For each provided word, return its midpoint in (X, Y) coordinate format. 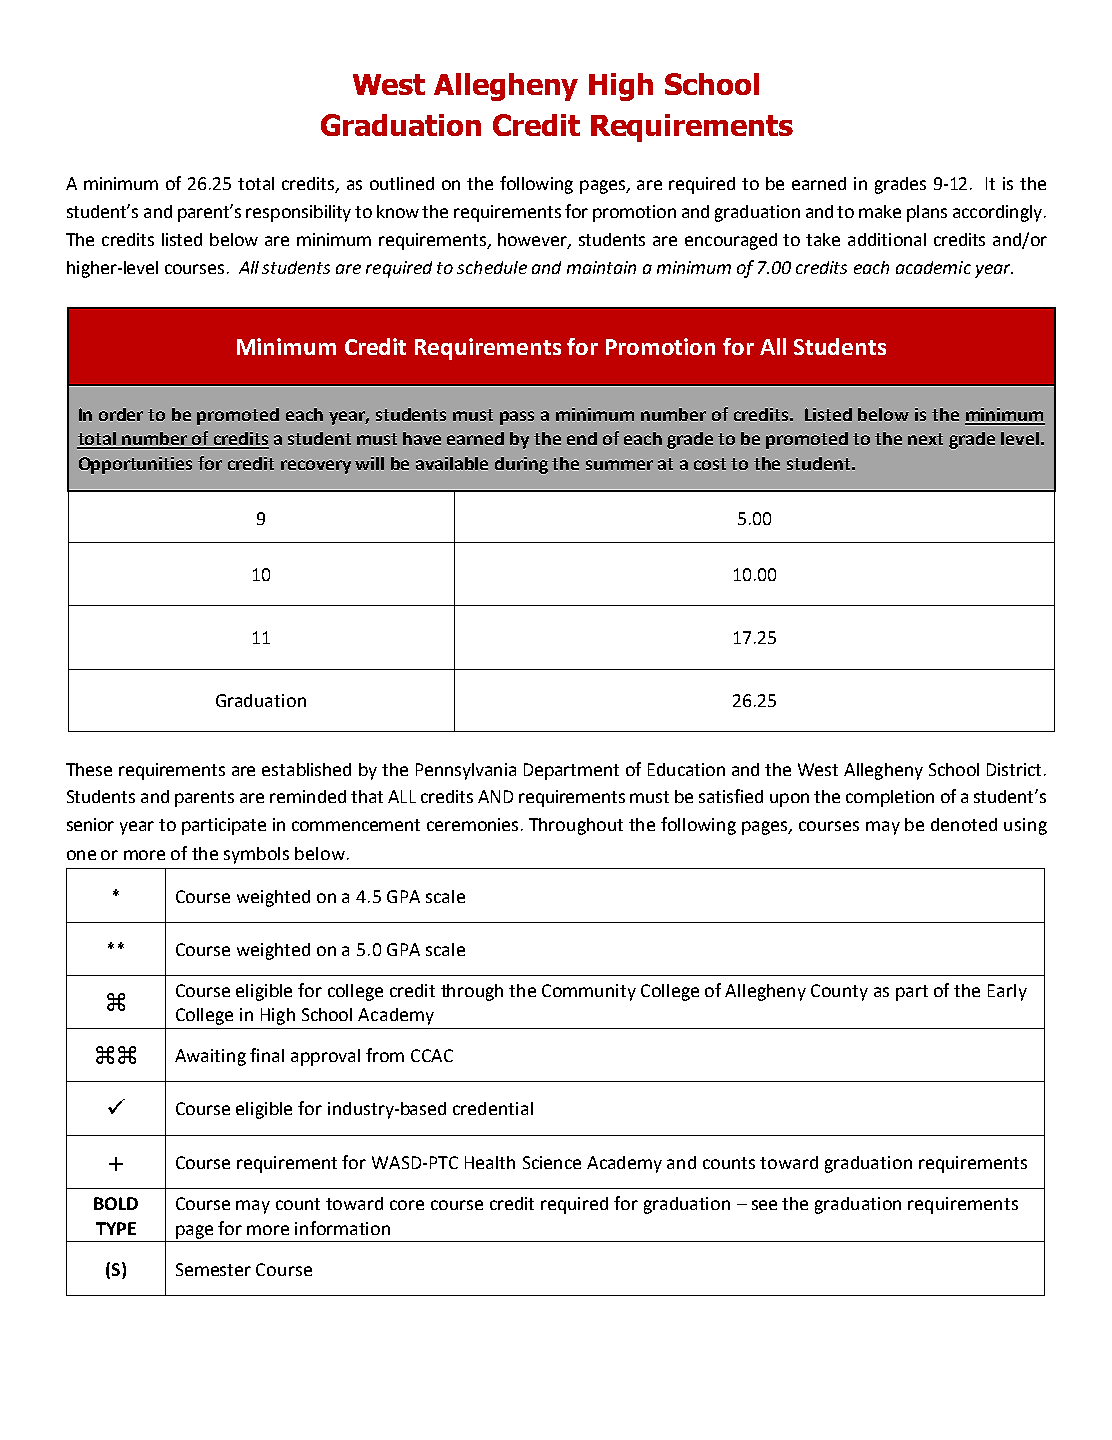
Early (1007, 992)
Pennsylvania (466, 771)
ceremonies (472, 824)
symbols (256, 855)
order (121, 414)
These (89, 769)
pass (517, 418)
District (1014, 769)
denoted (964, 824)
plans (927, 213)
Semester (213, 1269)
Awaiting (210, 1057)
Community (589, 992)
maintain (601, 267)
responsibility (298, 213)
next (925, 439)
